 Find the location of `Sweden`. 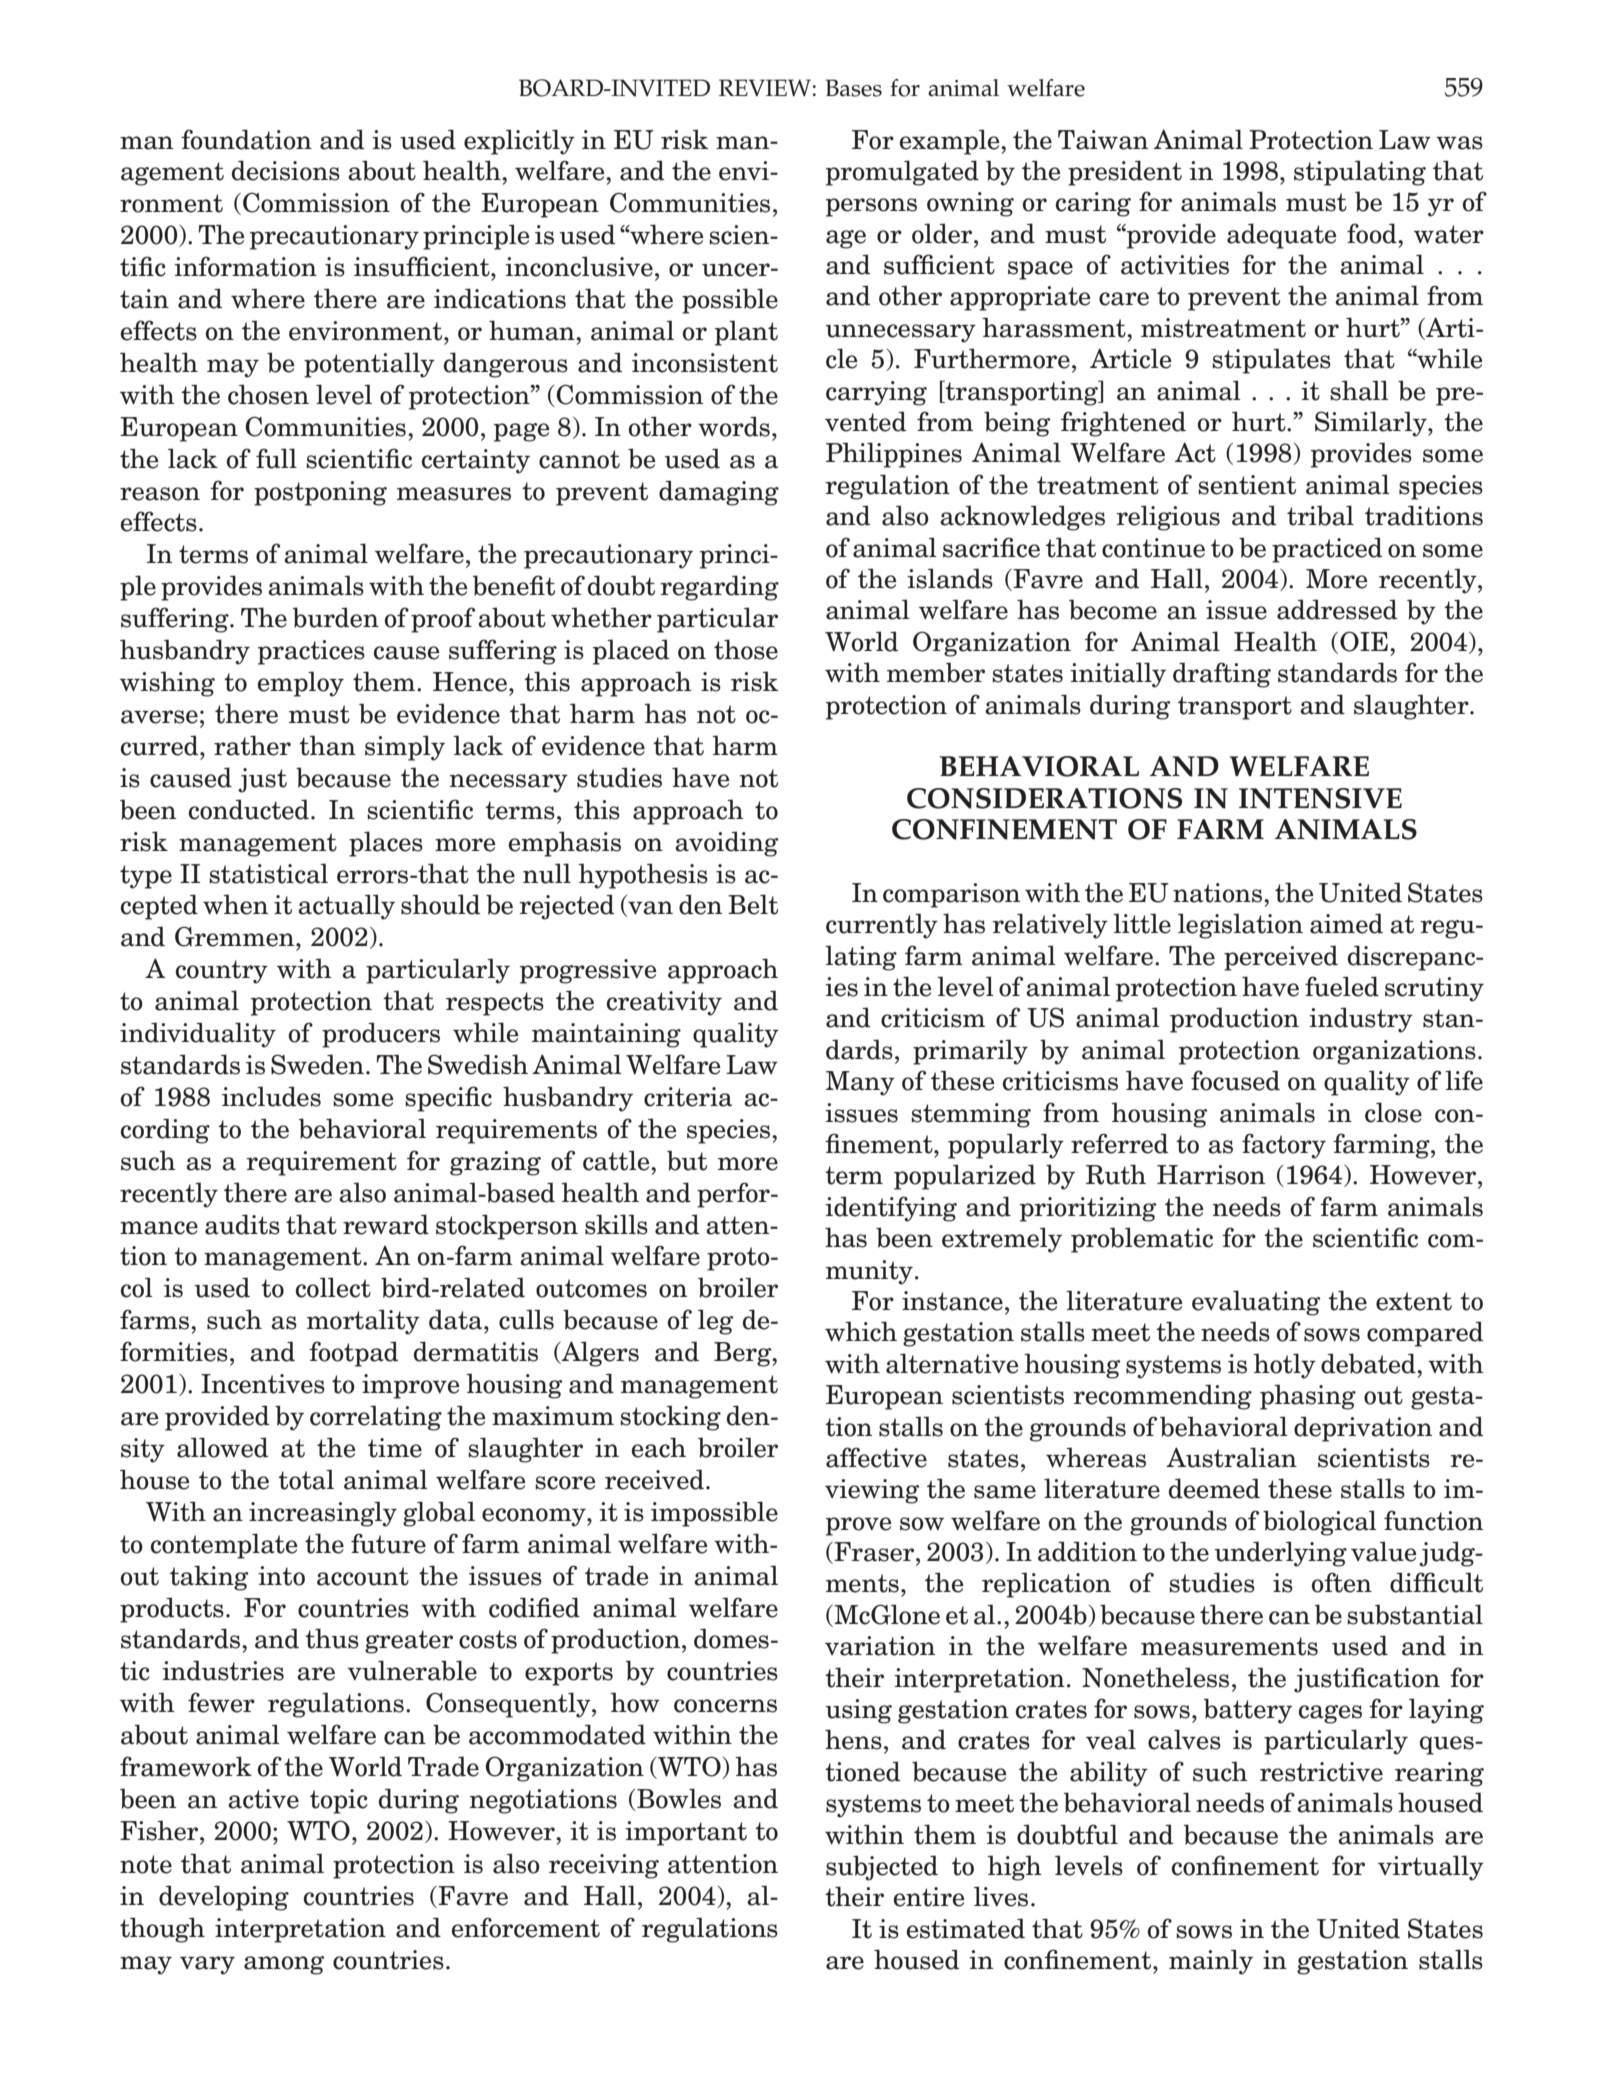

Sweden is located at coordinates (317, 1064).
